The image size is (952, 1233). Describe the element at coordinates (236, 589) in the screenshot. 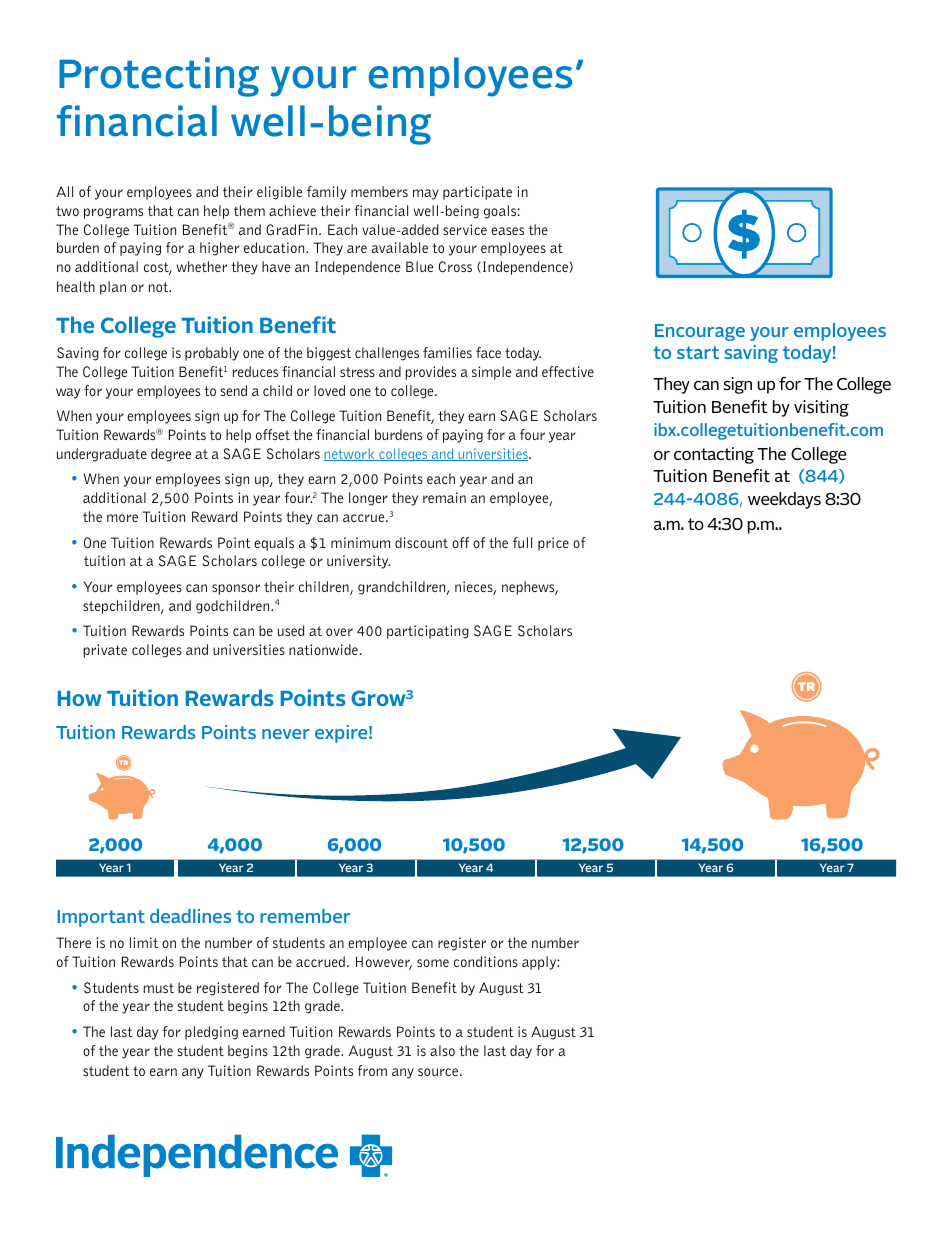

I see `sponsor` at that location.
